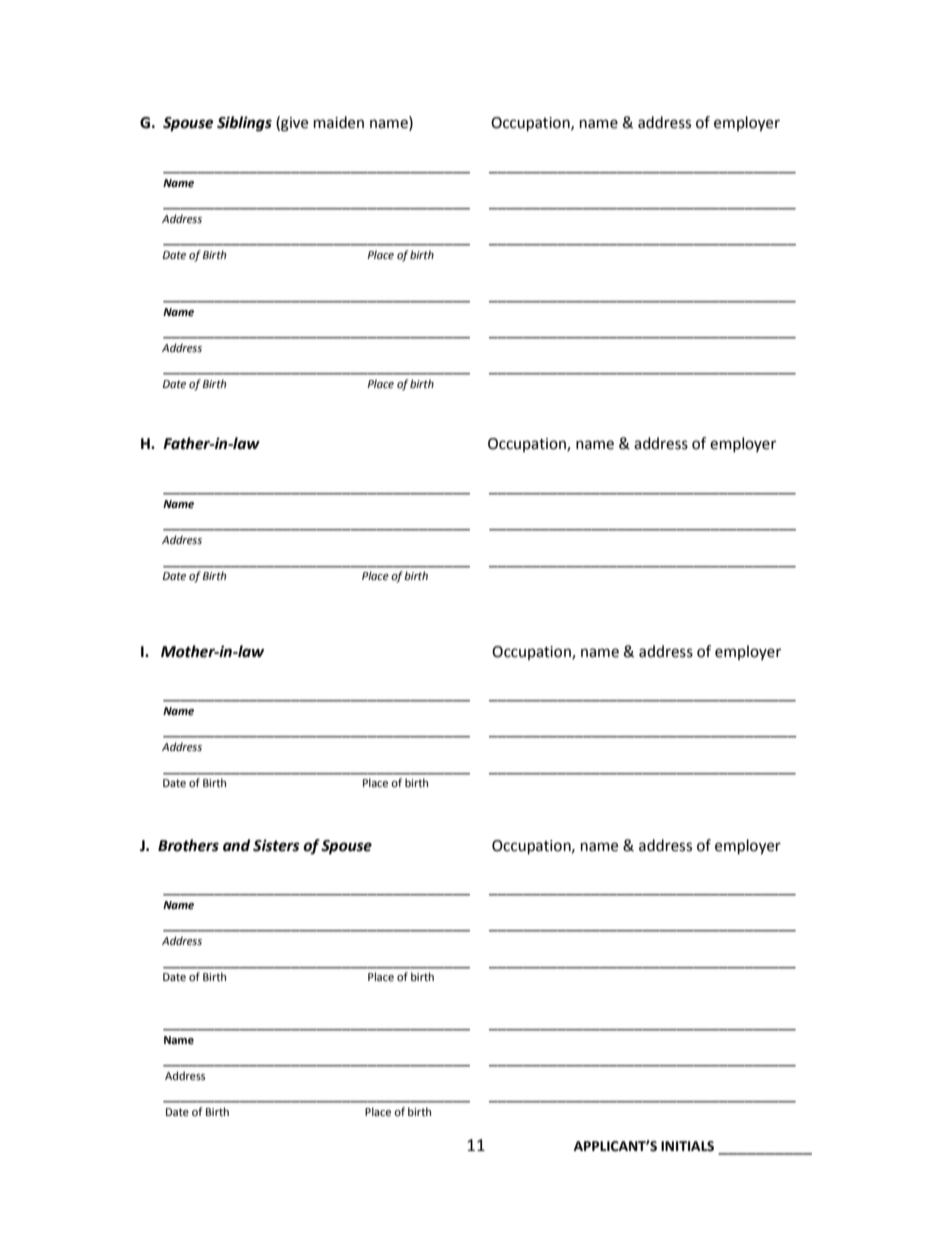  What do you see at coordinates (188, 845) in the image?
I see `Brothers` at bounding box center [188, 845].
